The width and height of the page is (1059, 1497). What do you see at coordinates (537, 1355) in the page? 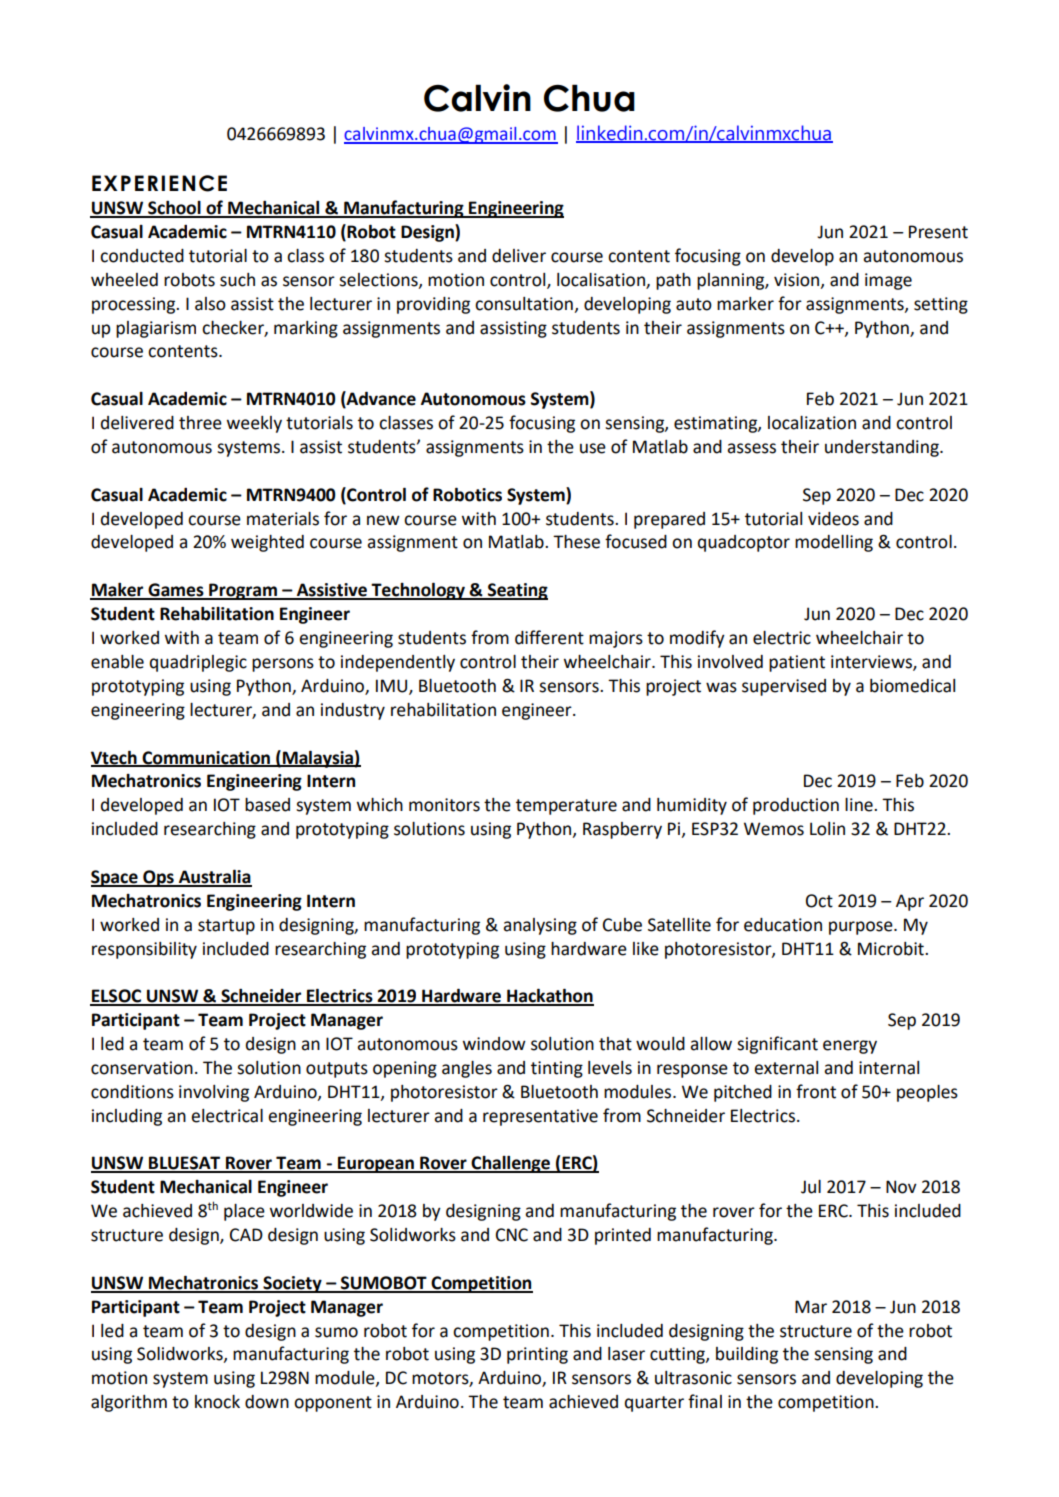
I see `printing` at bounding box center [537, 1355].
